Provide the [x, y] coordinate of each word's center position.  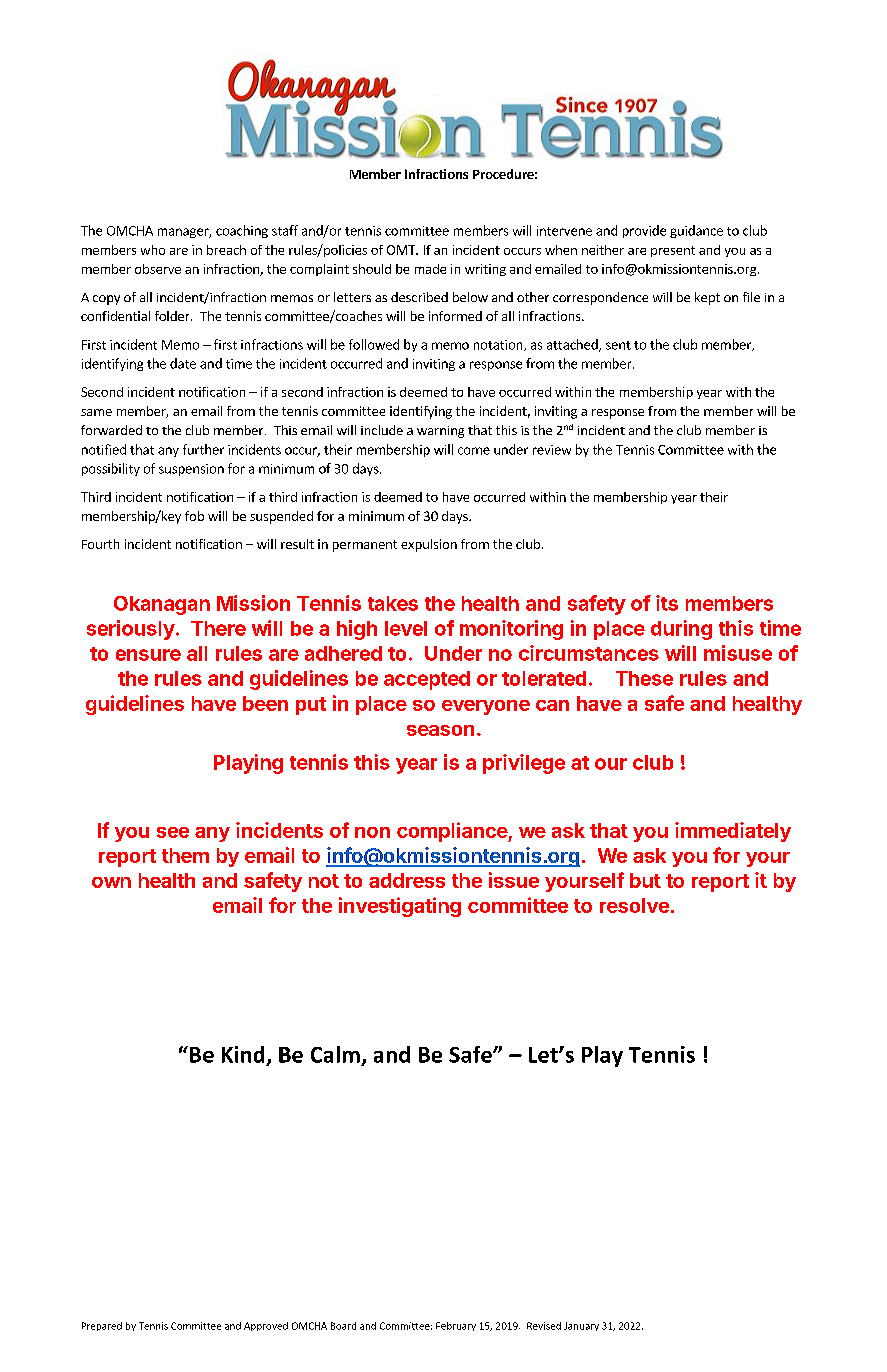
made [430, 269]
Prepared [102, 1326]
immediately [733, 832]
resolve [634, 905]
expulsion [429, 545]
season [440, 730]
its [667, 603]
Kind [243, 1054]
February [456, 1326]
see [173, 832]
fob [194, 516]
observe [158, 269]
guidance [696, 231]
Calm [335, 1054]
